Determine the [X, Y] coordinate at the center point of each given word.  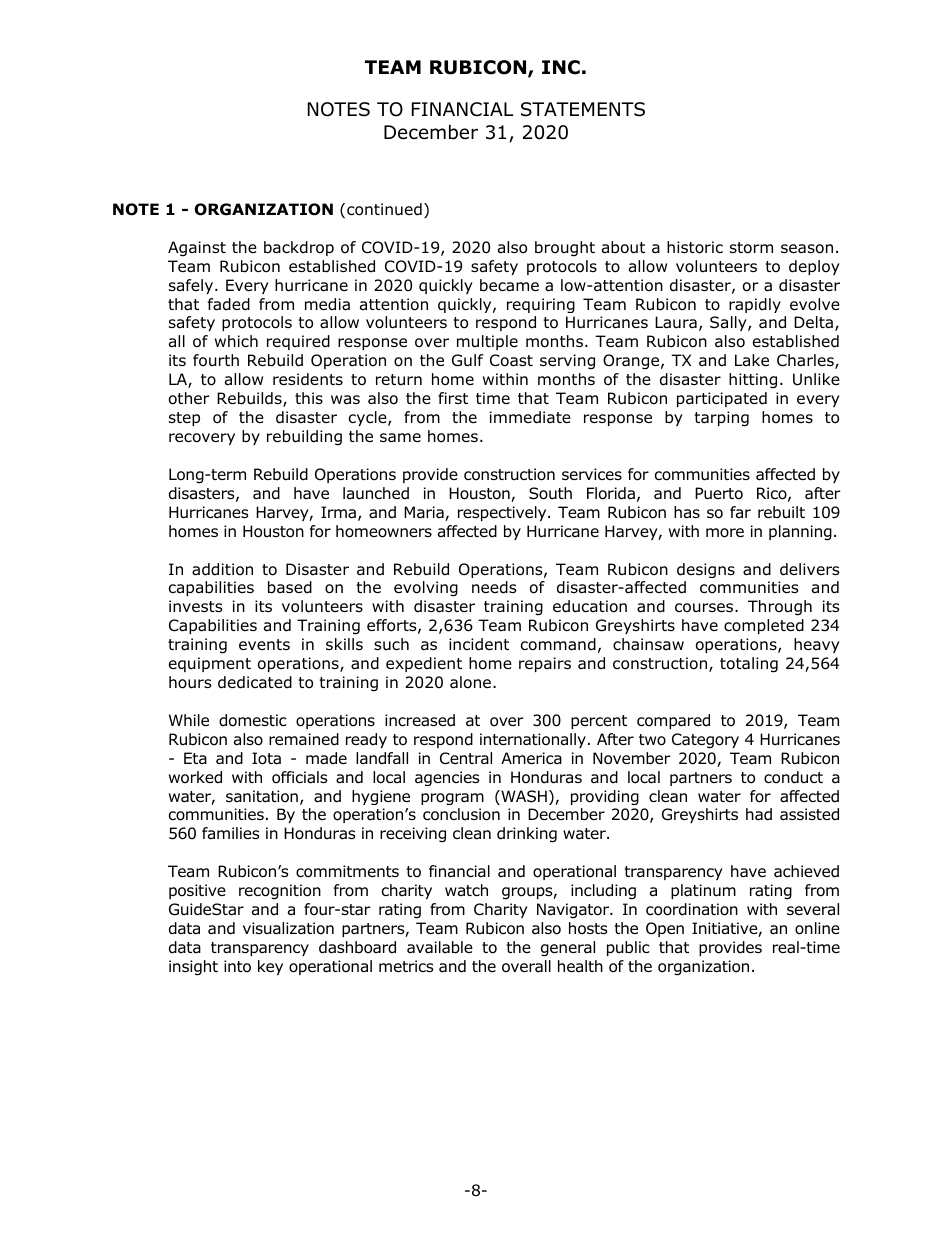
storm [751, 248]
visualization [288, 928]
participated [722, 399]
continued [384, 209]
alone [470, 682]
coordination [692, 909]
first [453, 398]
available [440, 947]
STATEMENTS [583, 109]
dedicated [255, 682]
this [309, 398]
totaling [749, 665]
